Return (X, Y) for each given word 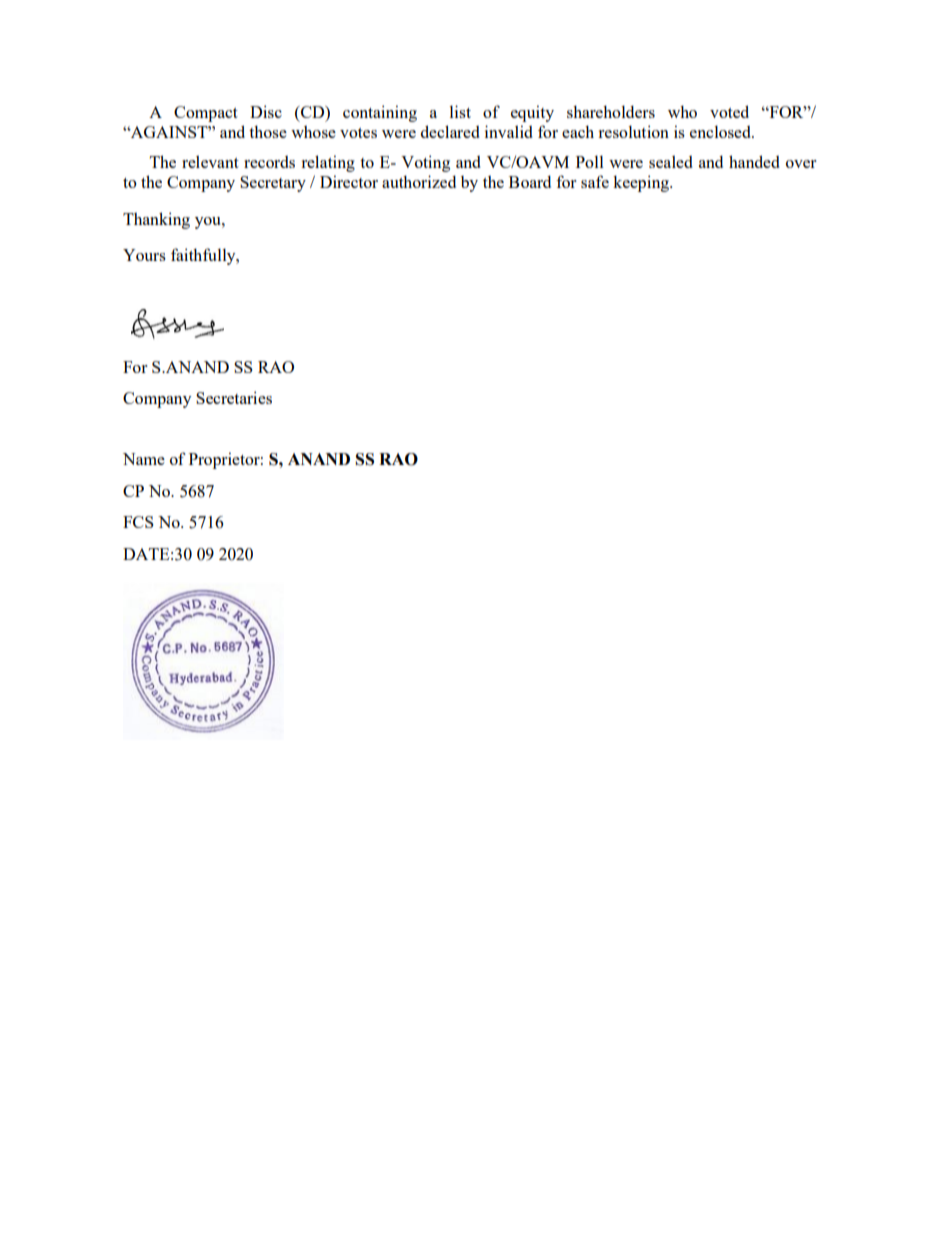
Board (530, 181)
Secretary (273, 184)
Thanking (156, 220)
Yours (144, 255)
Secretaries (234, 397)
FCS (138, 522)
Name (144, 459)
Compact (206, 114)
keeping (642, 183)
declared (450, 131)
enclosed (721, 131)
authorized (419, 181)
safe (595, 181)
